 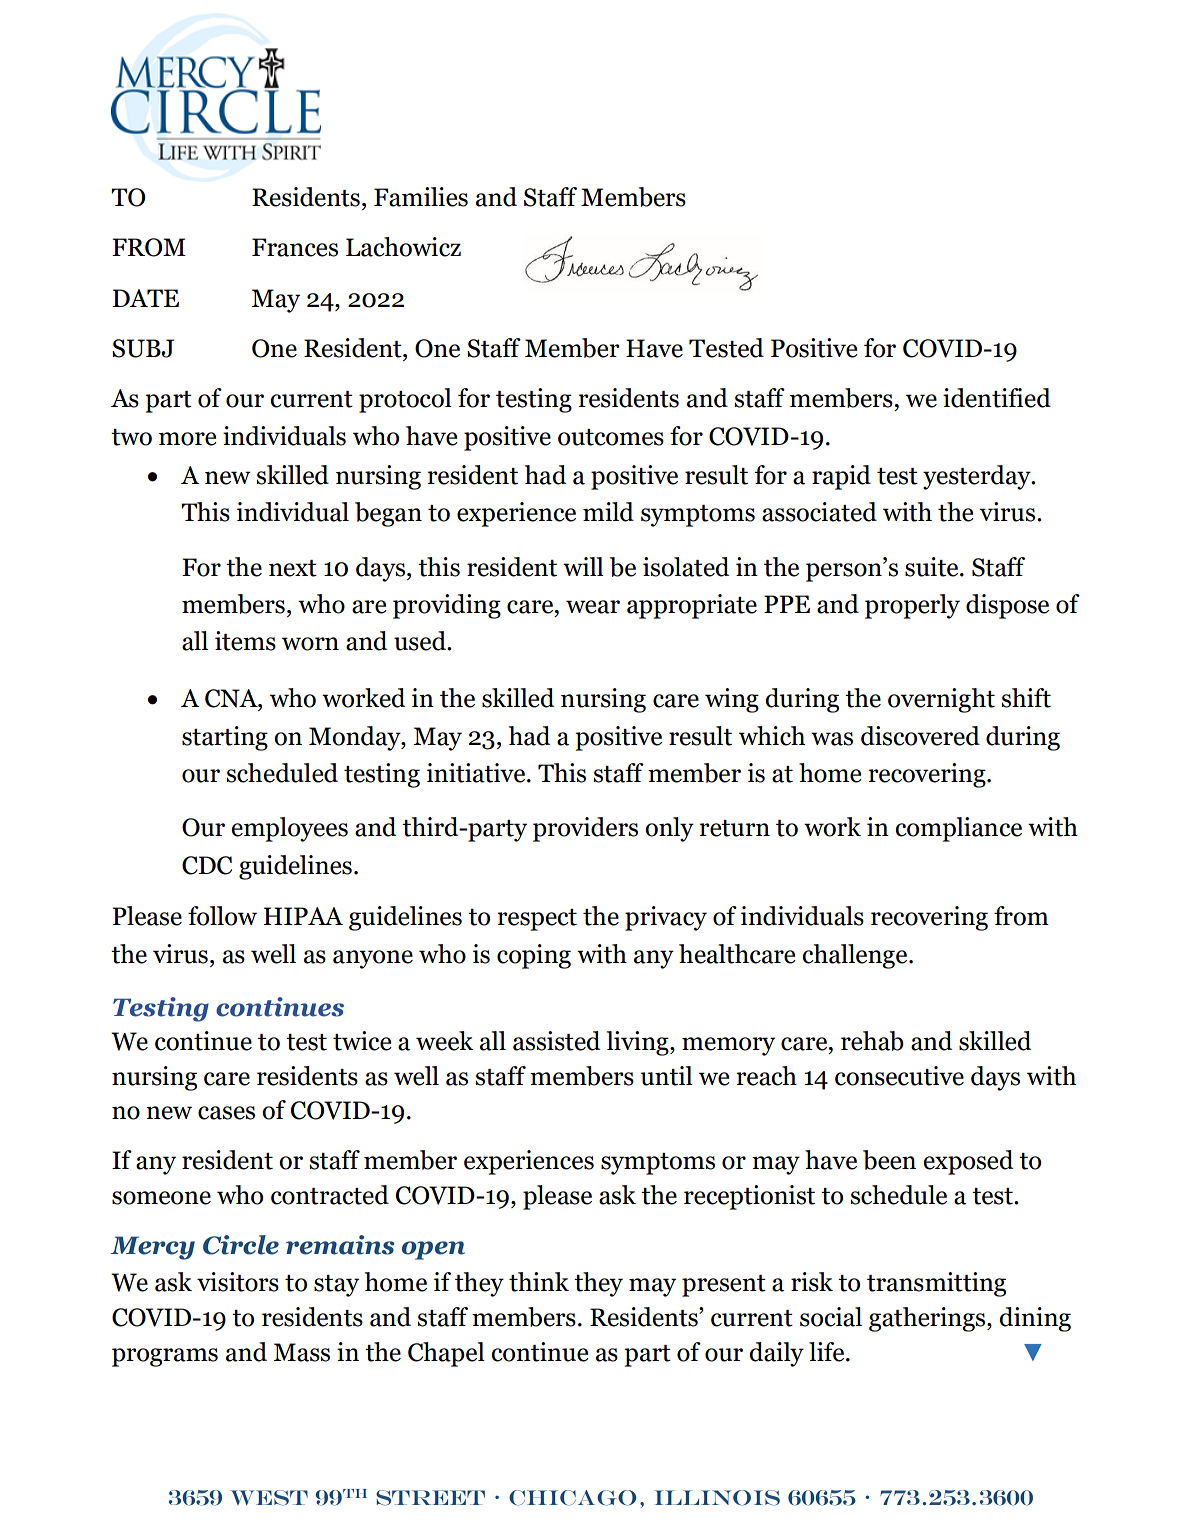 I want to click on Chicago, so click(x=572, y=1498).
